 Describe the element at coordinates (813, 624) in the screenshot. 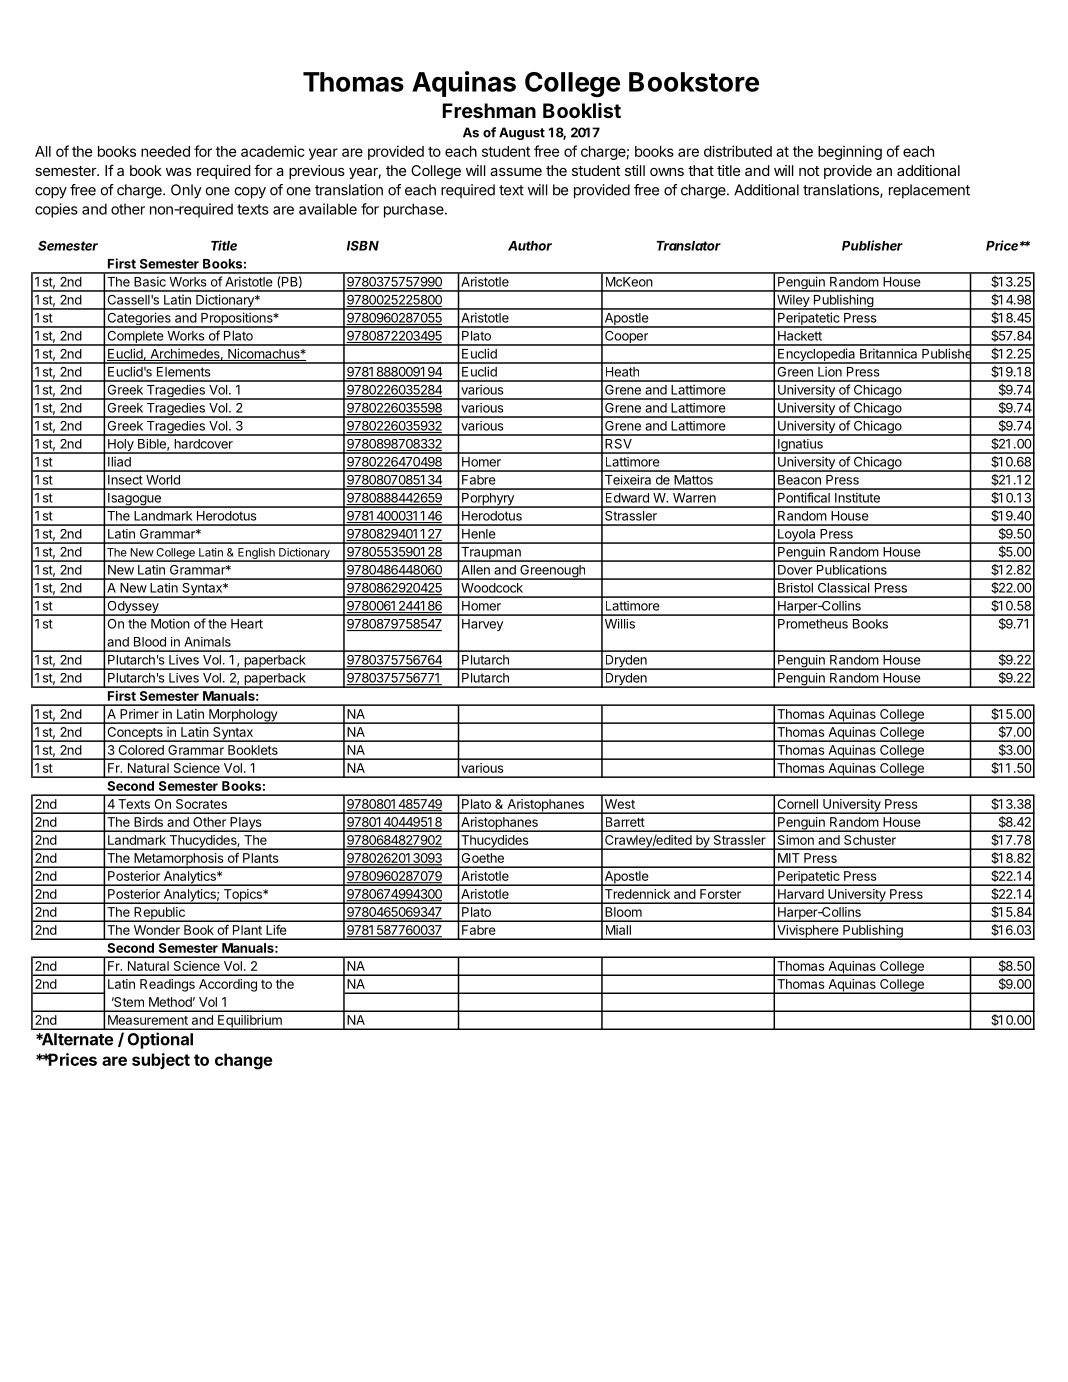

I see `Prometheus` at that location.
